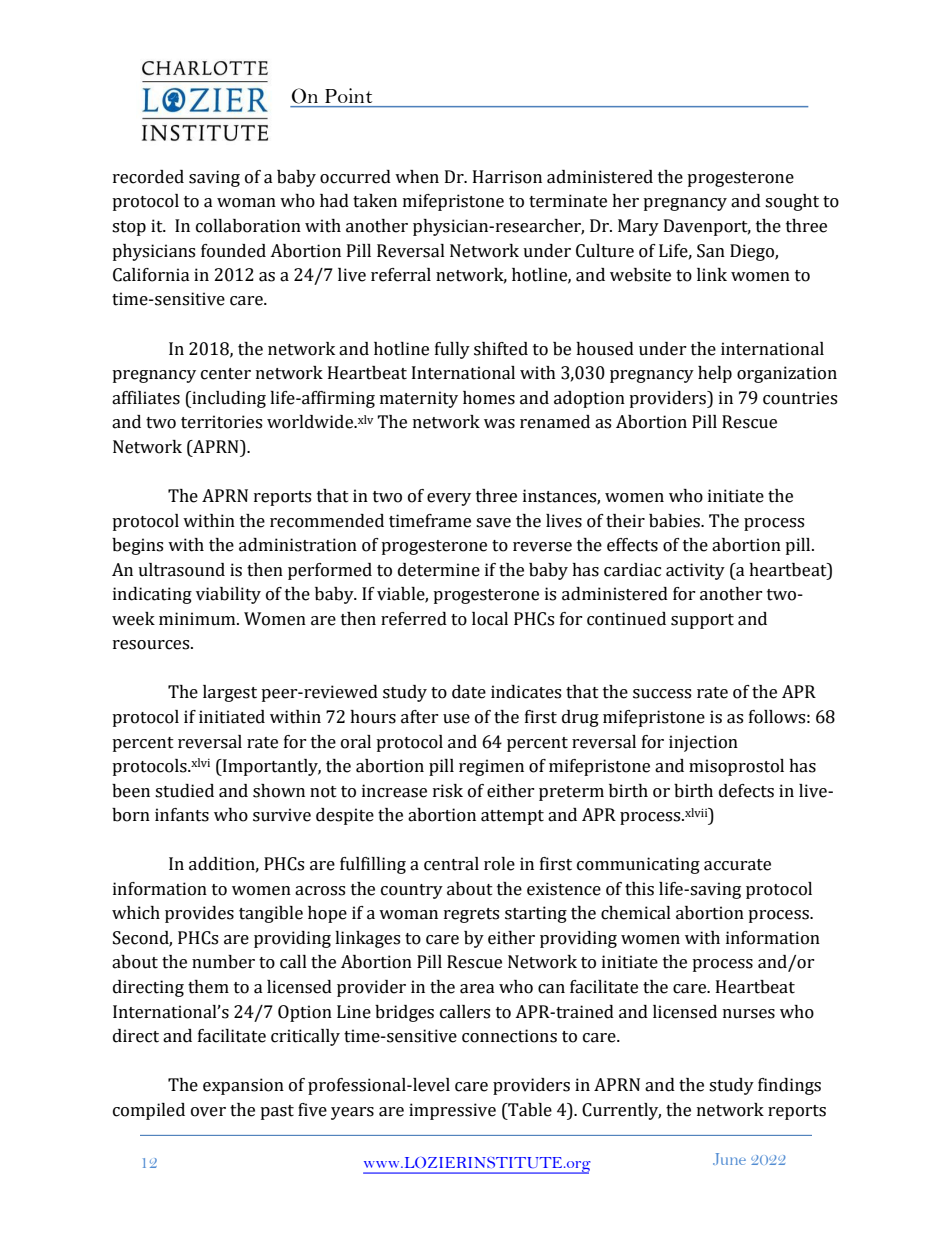 The height and width of the screenshot is (1233, 952). Describe the element at coordinates (199, 914) in the screenshot. I see `provides` at that location.
